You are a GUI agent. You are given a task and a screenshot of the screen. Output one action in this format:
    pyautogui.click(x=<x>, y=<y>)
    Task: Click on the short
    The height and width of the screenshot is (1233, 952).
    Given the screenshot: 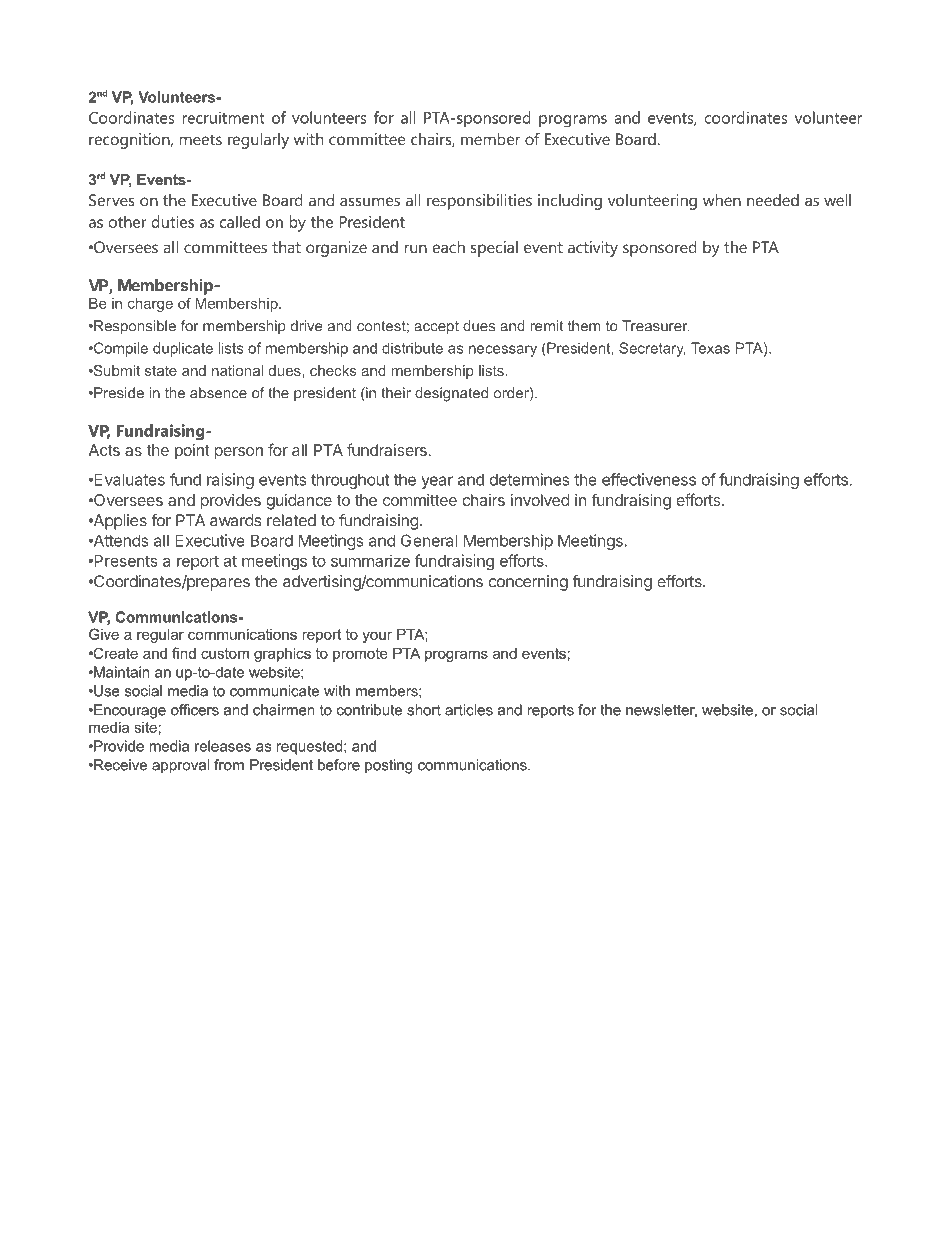 What is the action you would take?
    pyautogui.click(x=424, y=710)
